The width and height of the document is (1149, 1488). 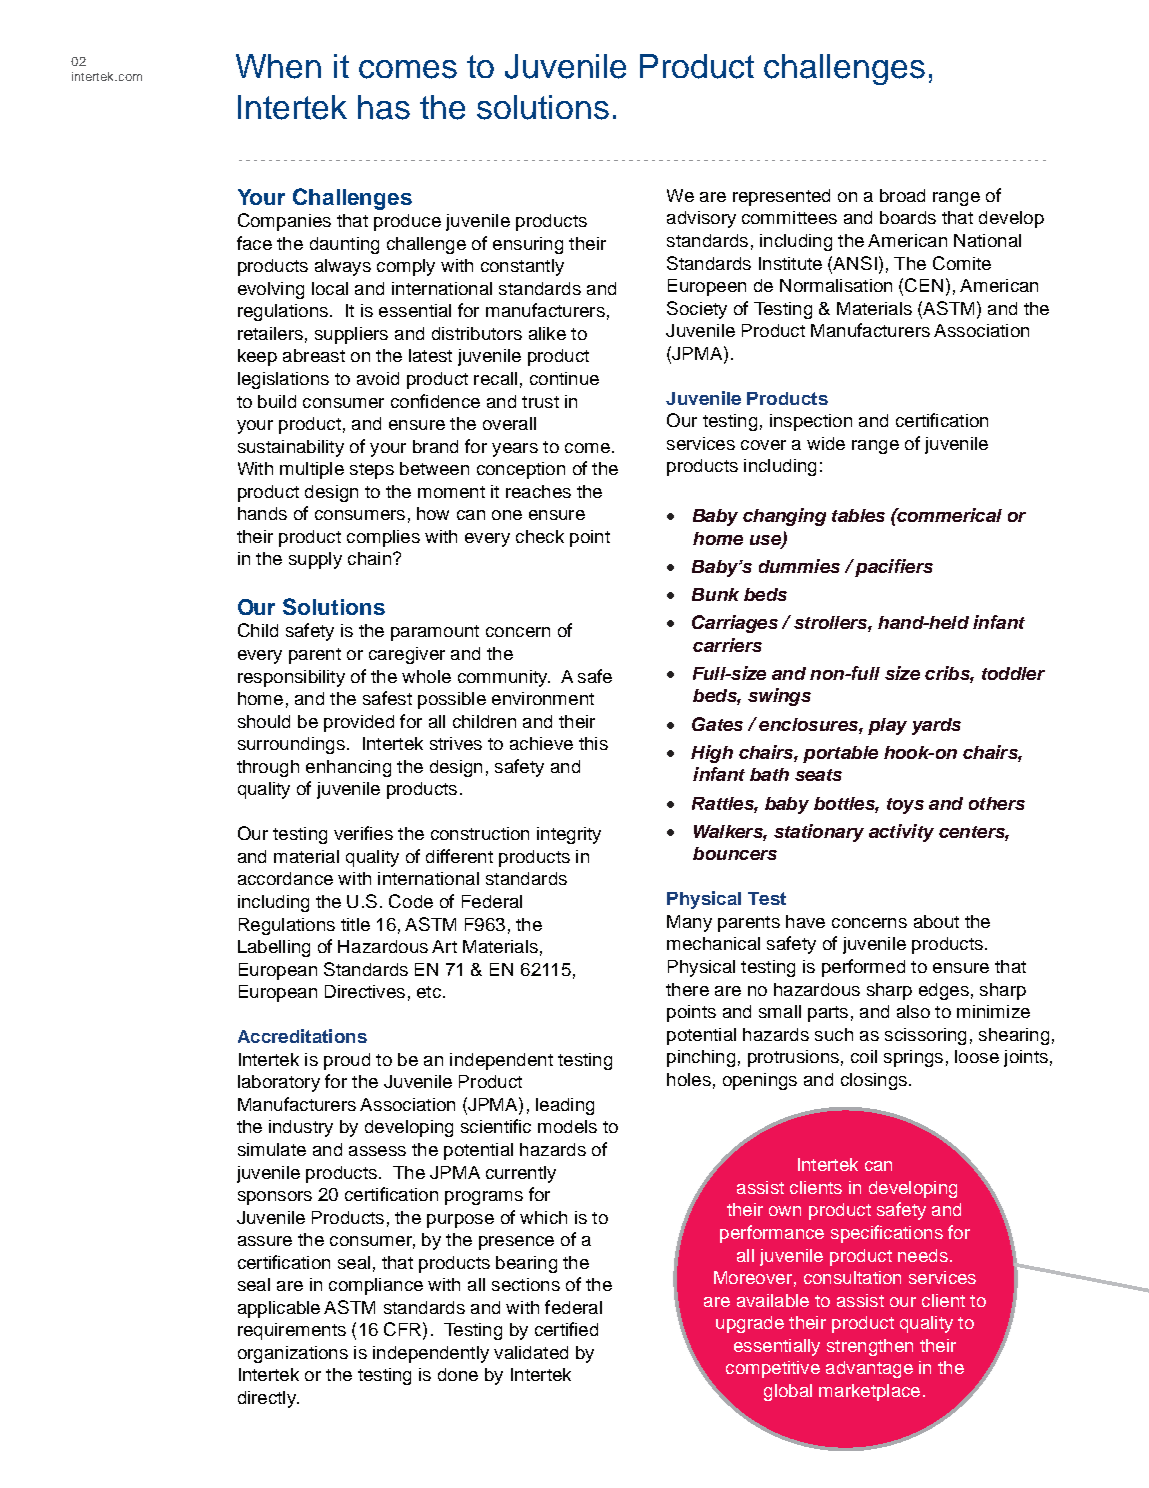 I want to click on provided, so click(x=359, y=723).
